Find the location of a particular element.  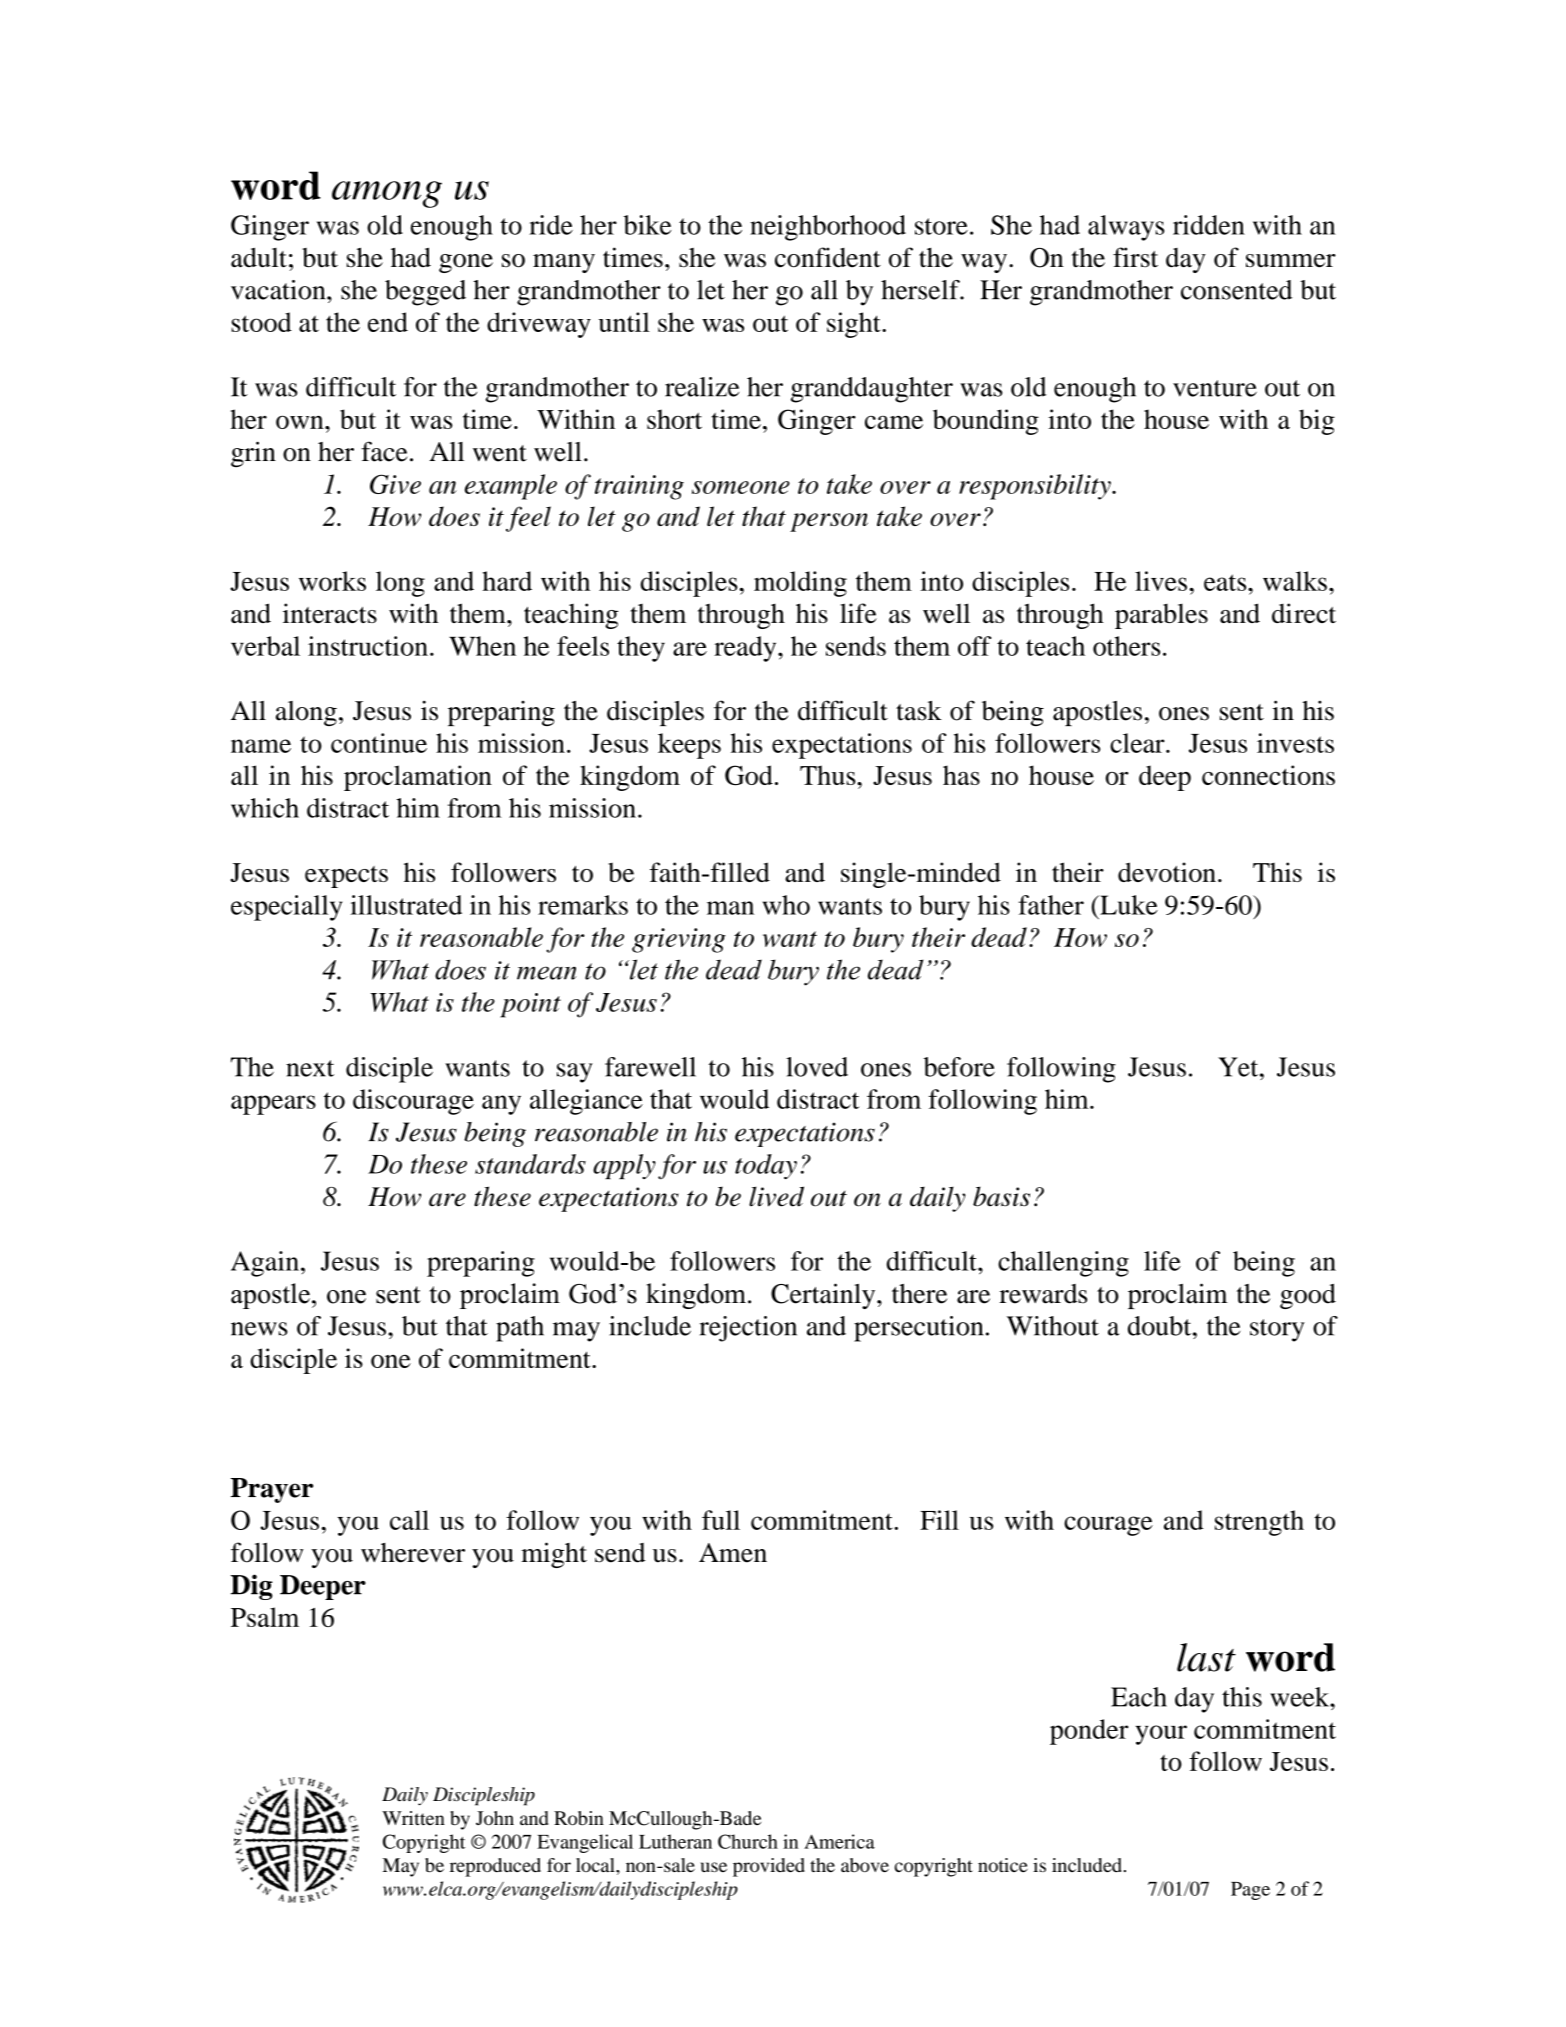

full is located at coordinates (721, 1520).
